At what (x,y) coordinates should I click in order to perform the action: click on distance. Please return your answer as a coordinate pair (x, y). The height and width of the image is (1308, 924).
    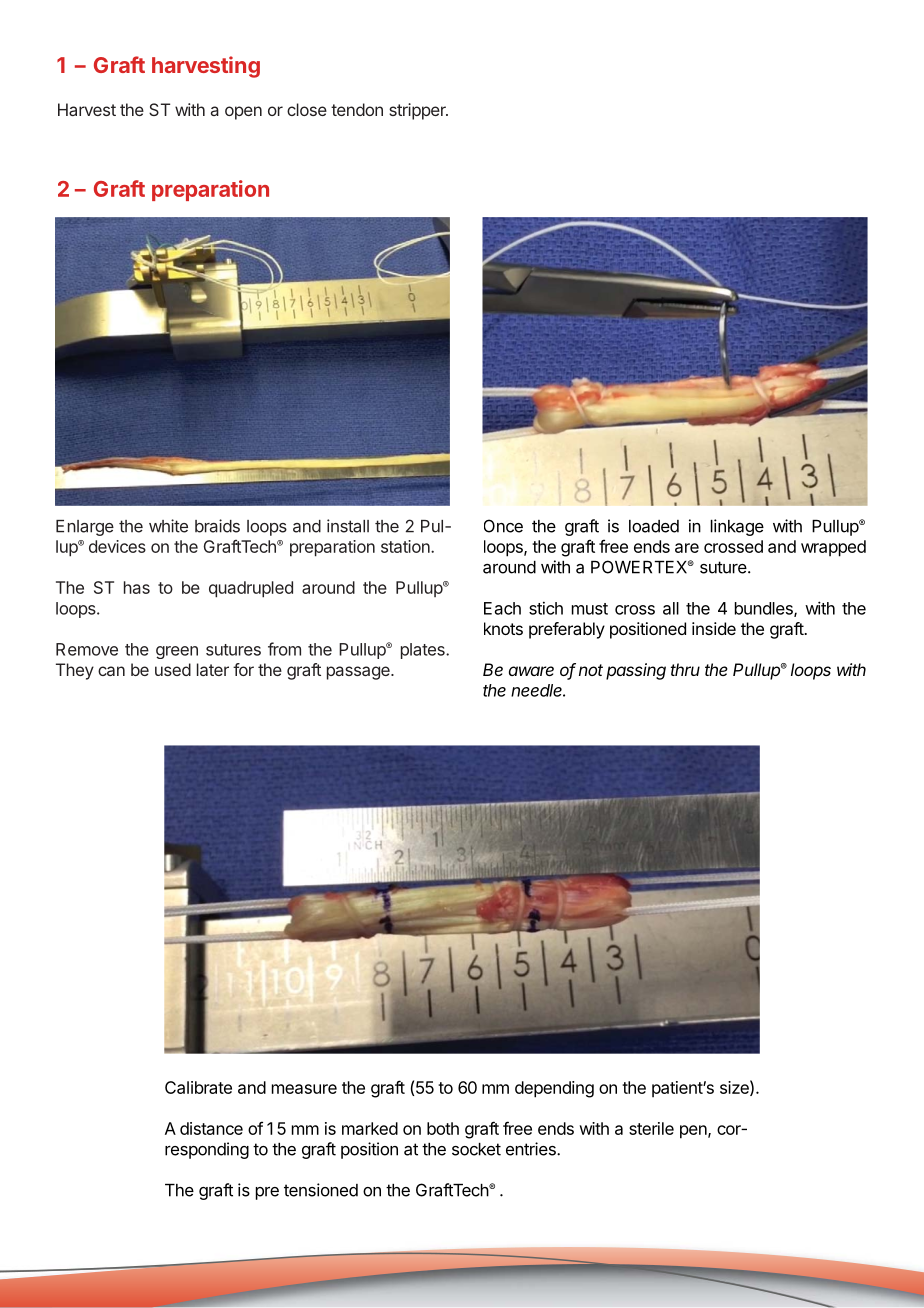
    Looking at the image, I should click on (211, 1128).
